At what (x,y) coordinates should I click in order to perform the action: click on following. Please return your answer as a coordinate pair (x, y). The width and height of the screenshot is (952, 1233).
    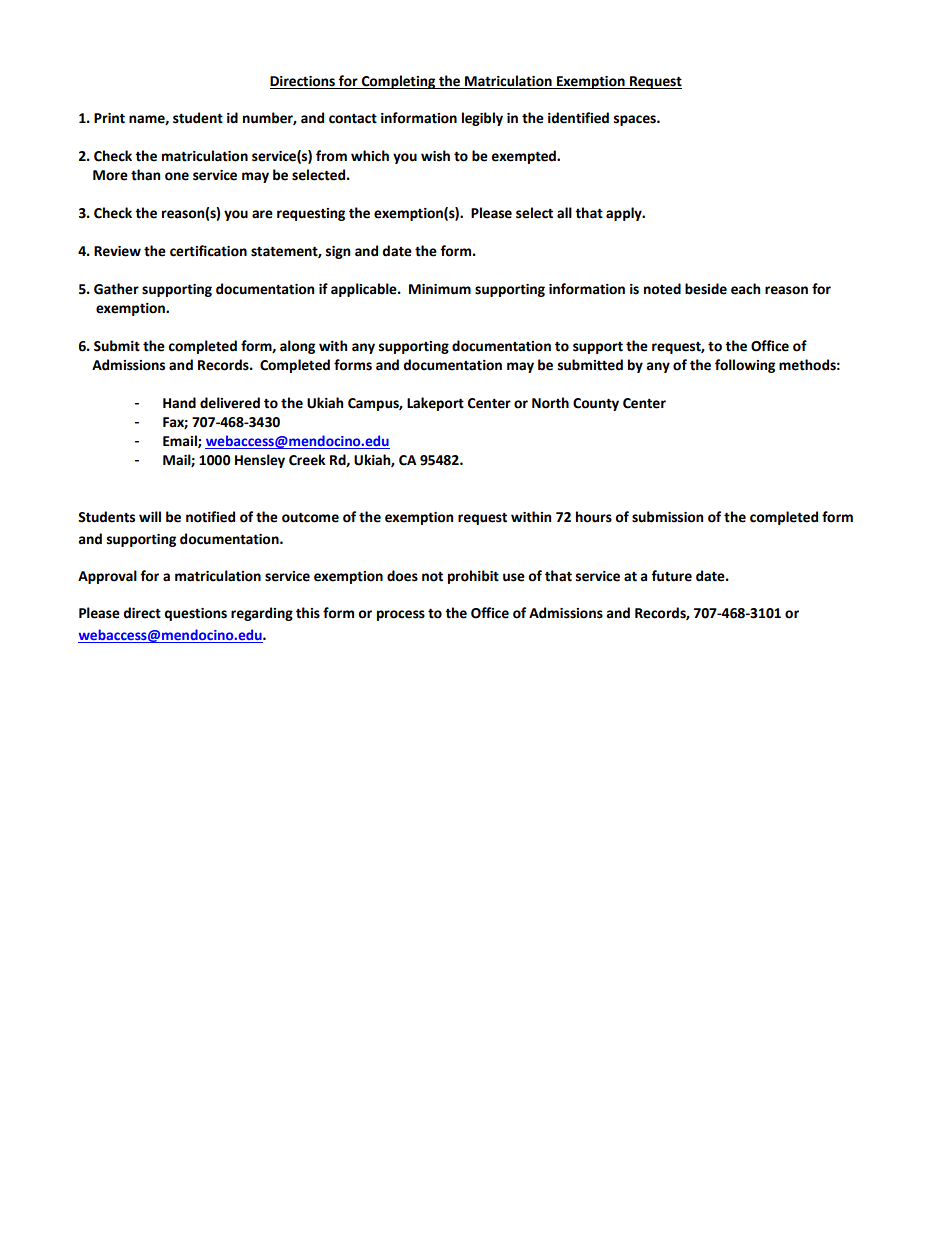
    Looking at the image, I should click on (745, 366).
